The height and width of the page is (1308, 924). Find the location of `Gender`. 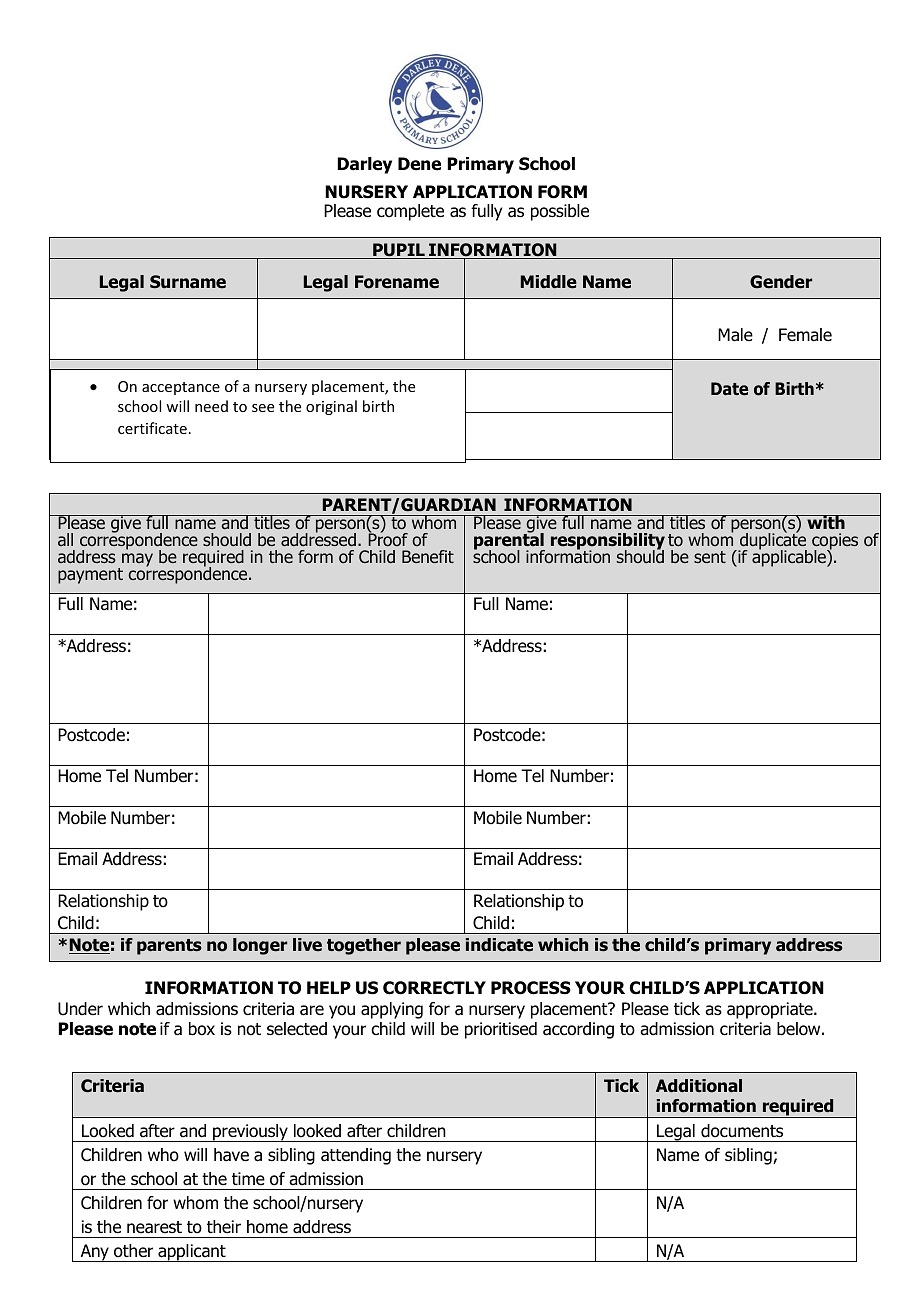

Gender is located at coordinates (781, 282).
